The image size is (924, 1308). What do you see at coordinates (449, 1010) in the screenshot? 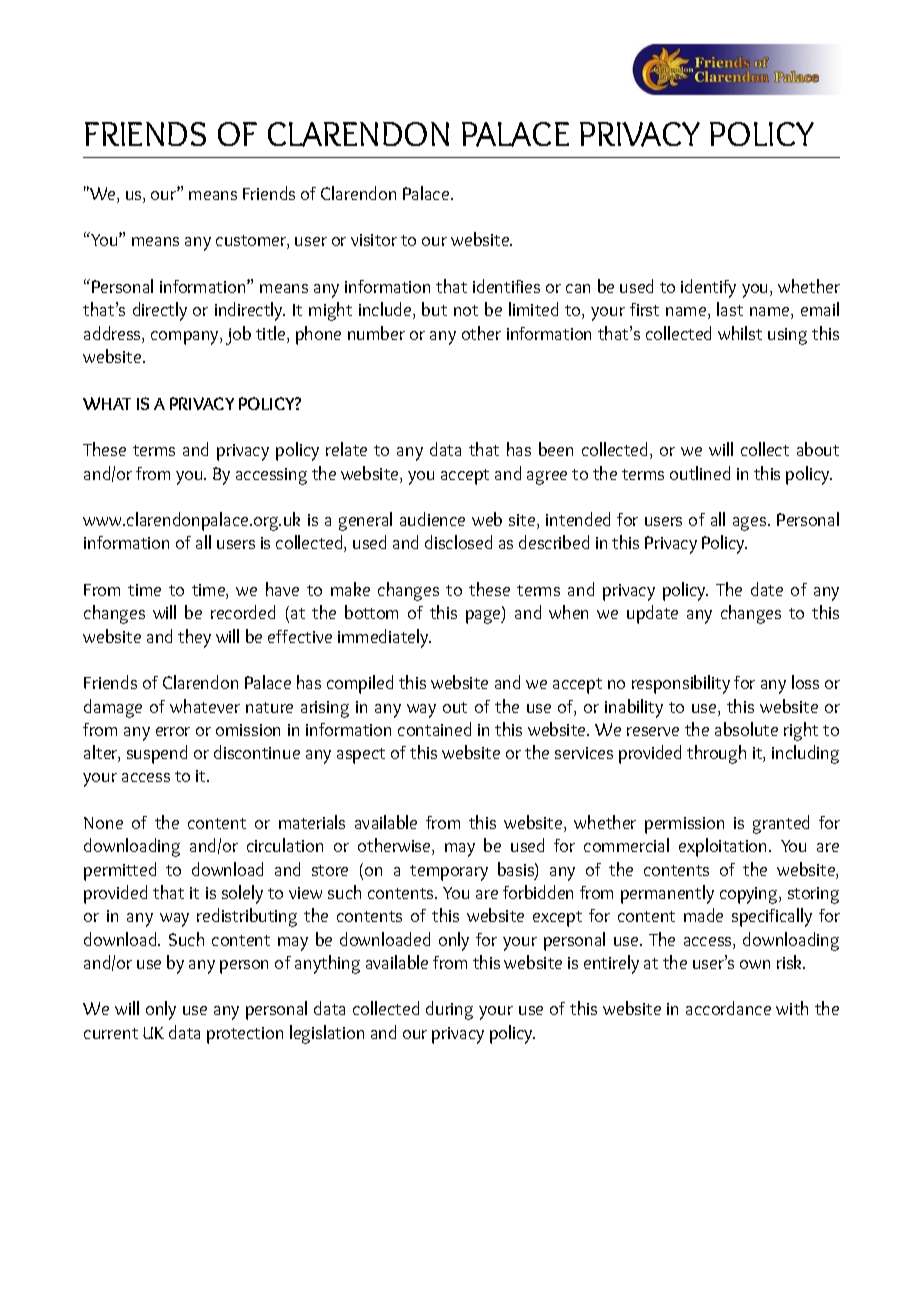
I see `during` at bounding box center [449, 1010].
